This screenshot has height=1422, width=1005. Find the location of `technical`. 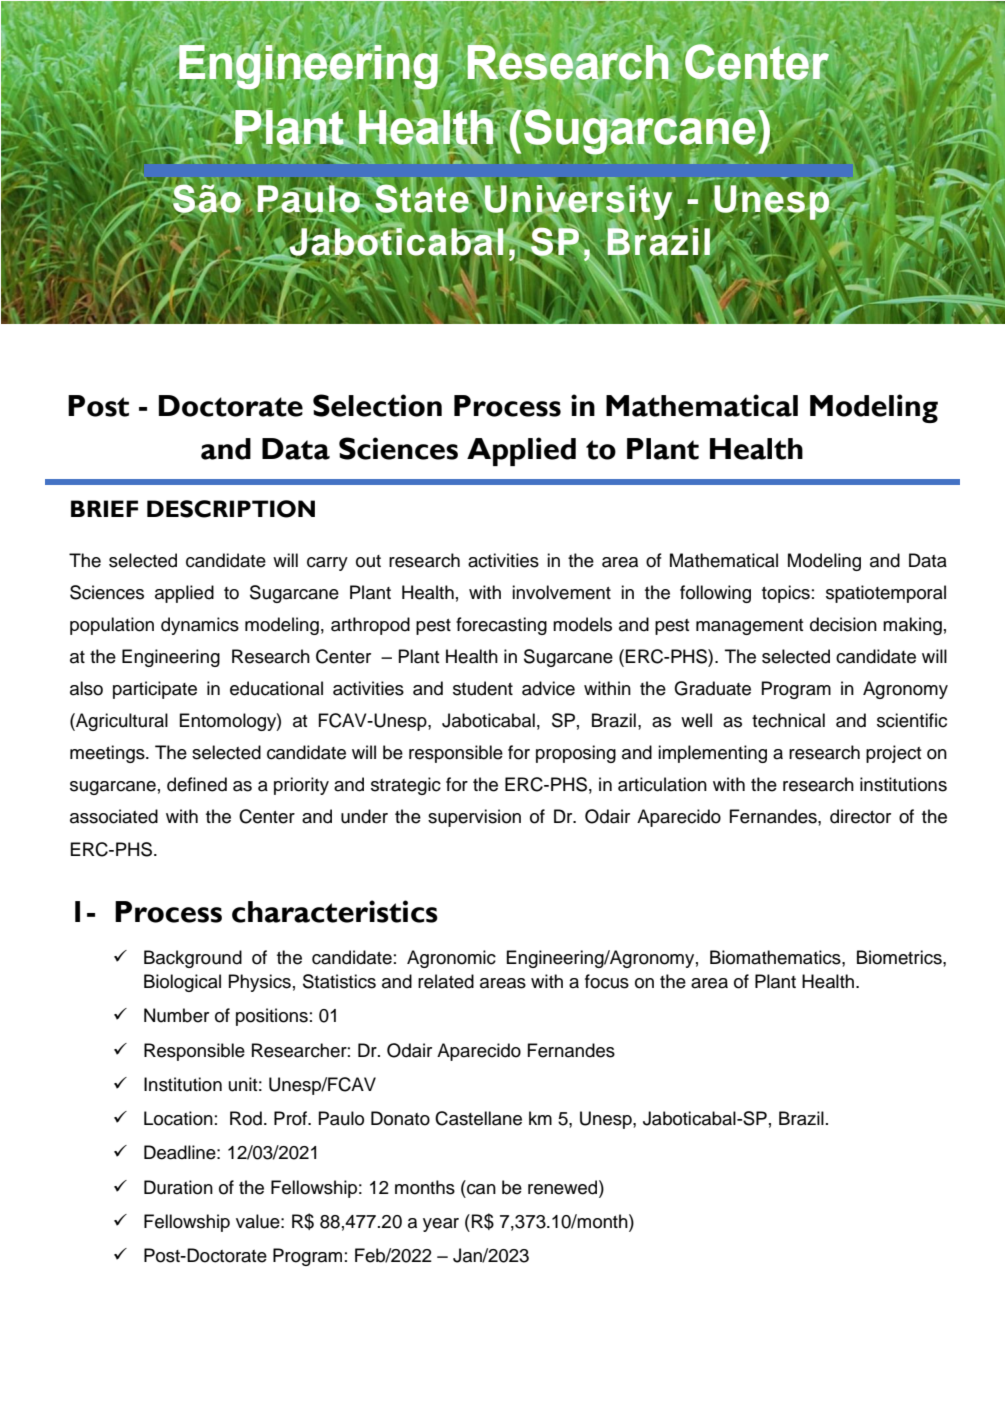

technical is located at coordinates (788, 720).
